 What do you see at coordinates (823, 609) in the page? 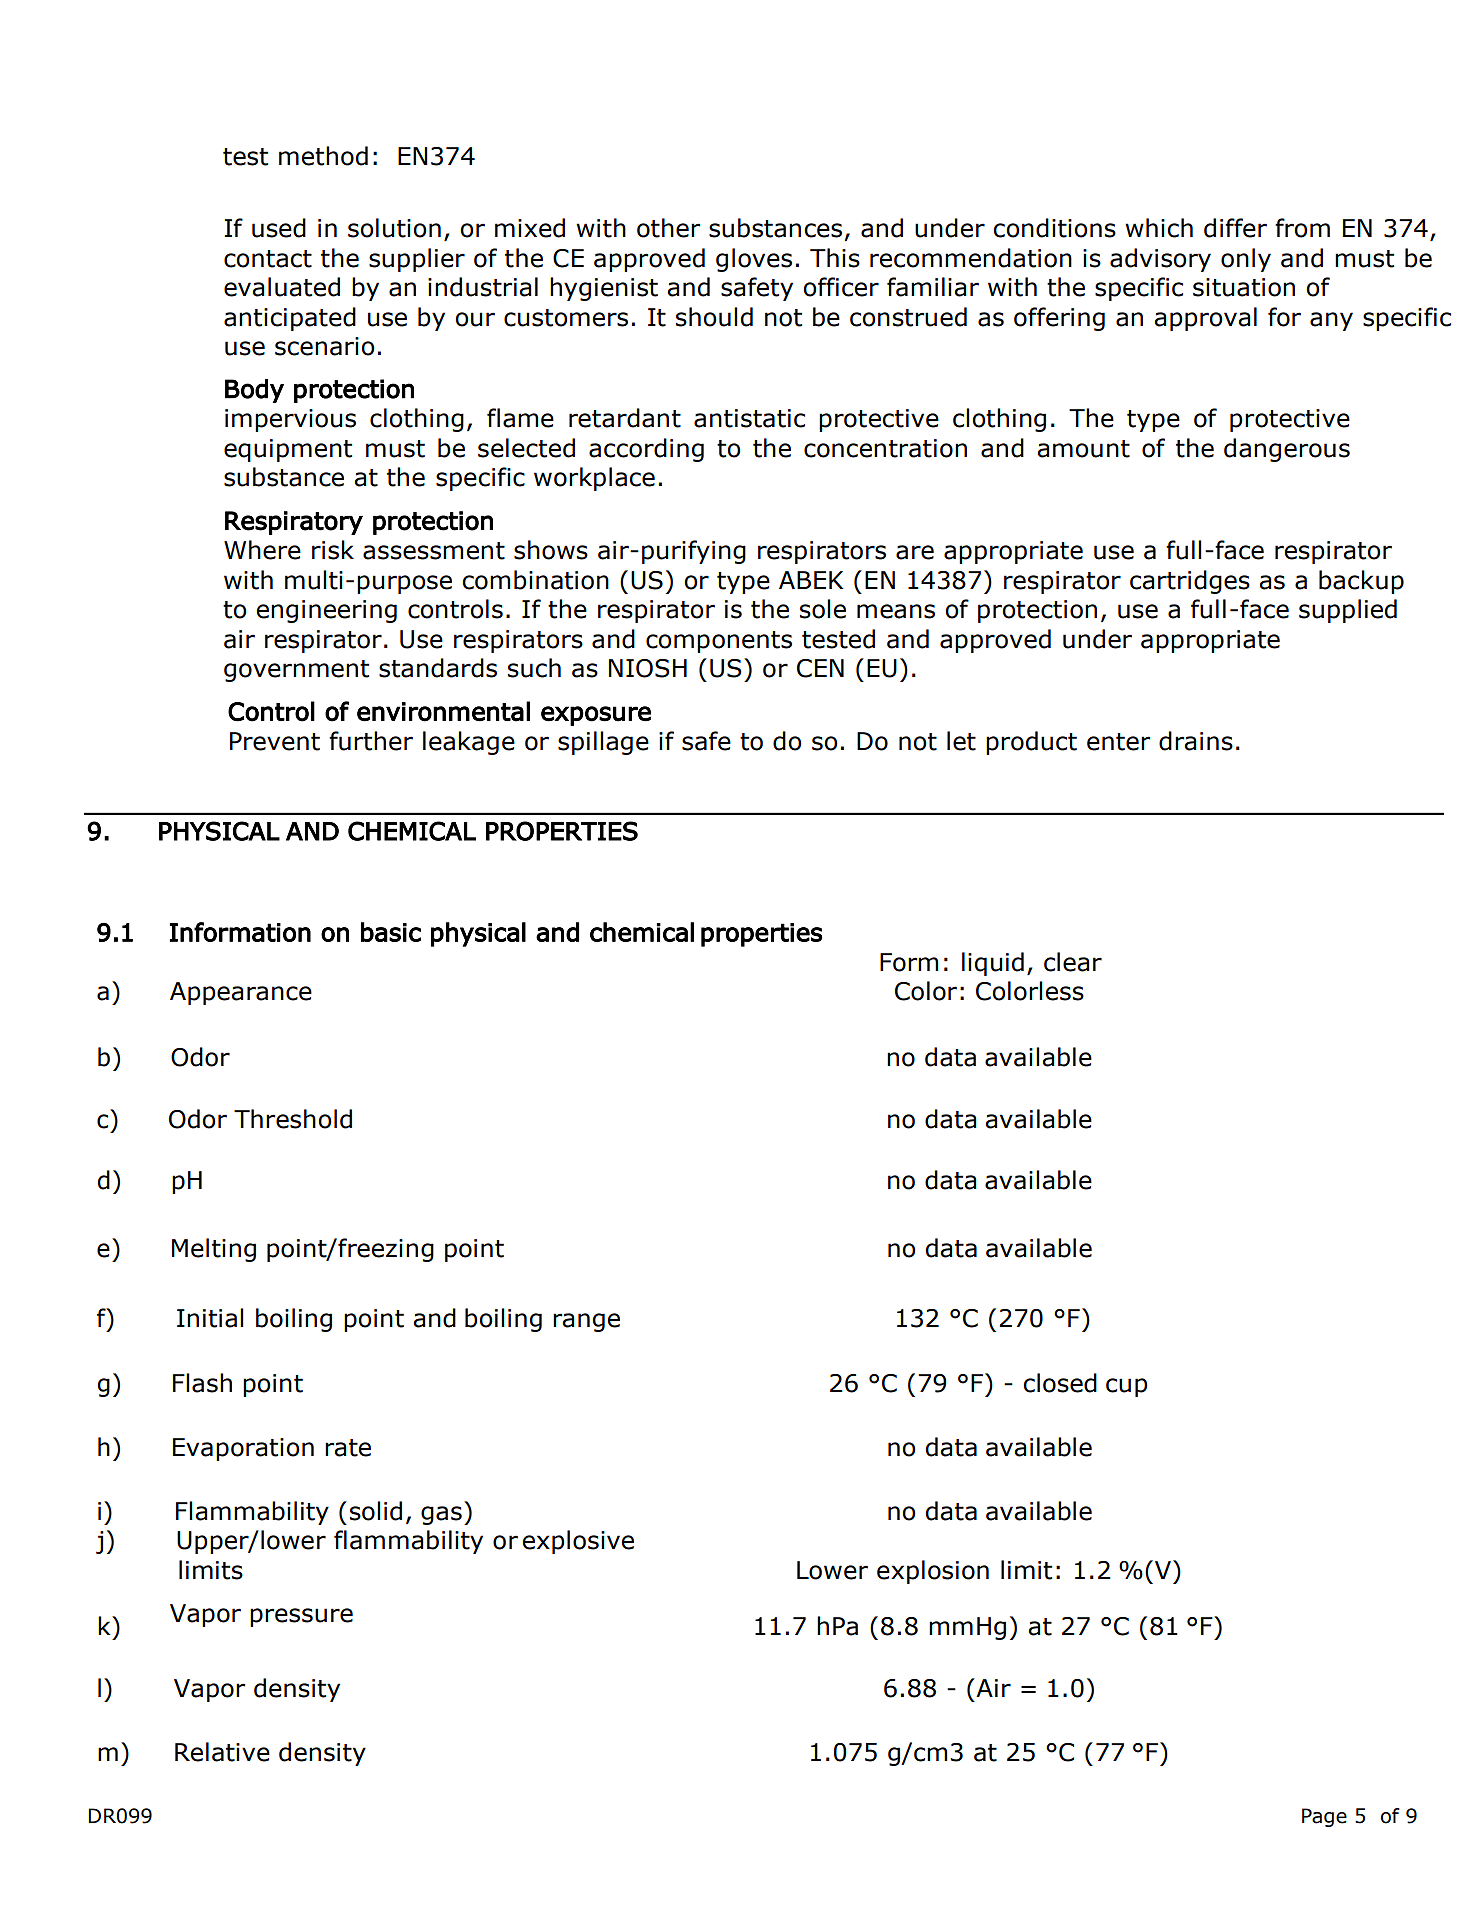
I see `sole` at bounding box center [823, 609].
